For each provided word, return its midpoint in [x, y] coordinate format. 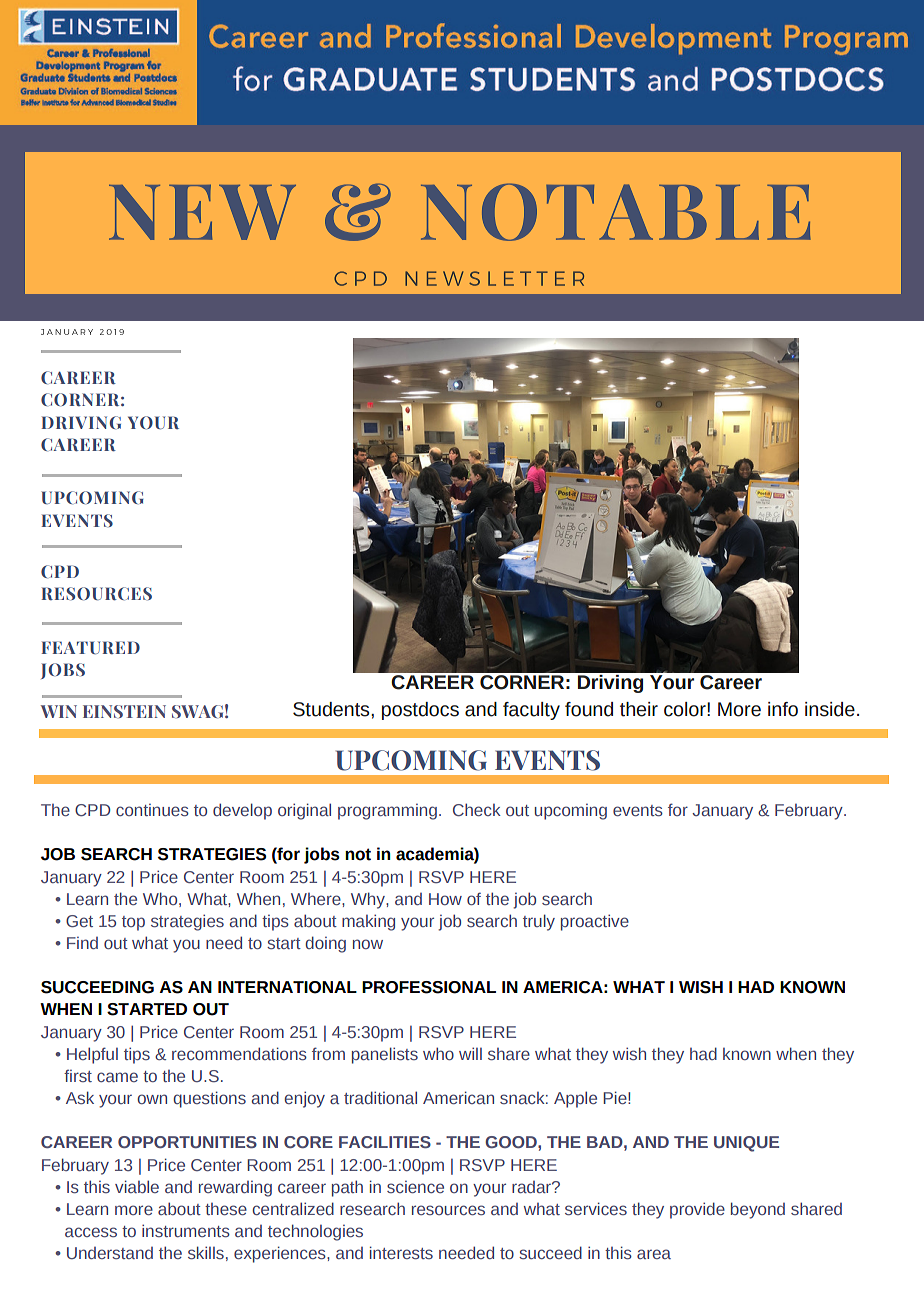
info [783, 709]
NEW [202, 212]
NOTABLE [616, 212]
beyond [758, 1210]
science [415, 1187]
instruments [186, 1230]
